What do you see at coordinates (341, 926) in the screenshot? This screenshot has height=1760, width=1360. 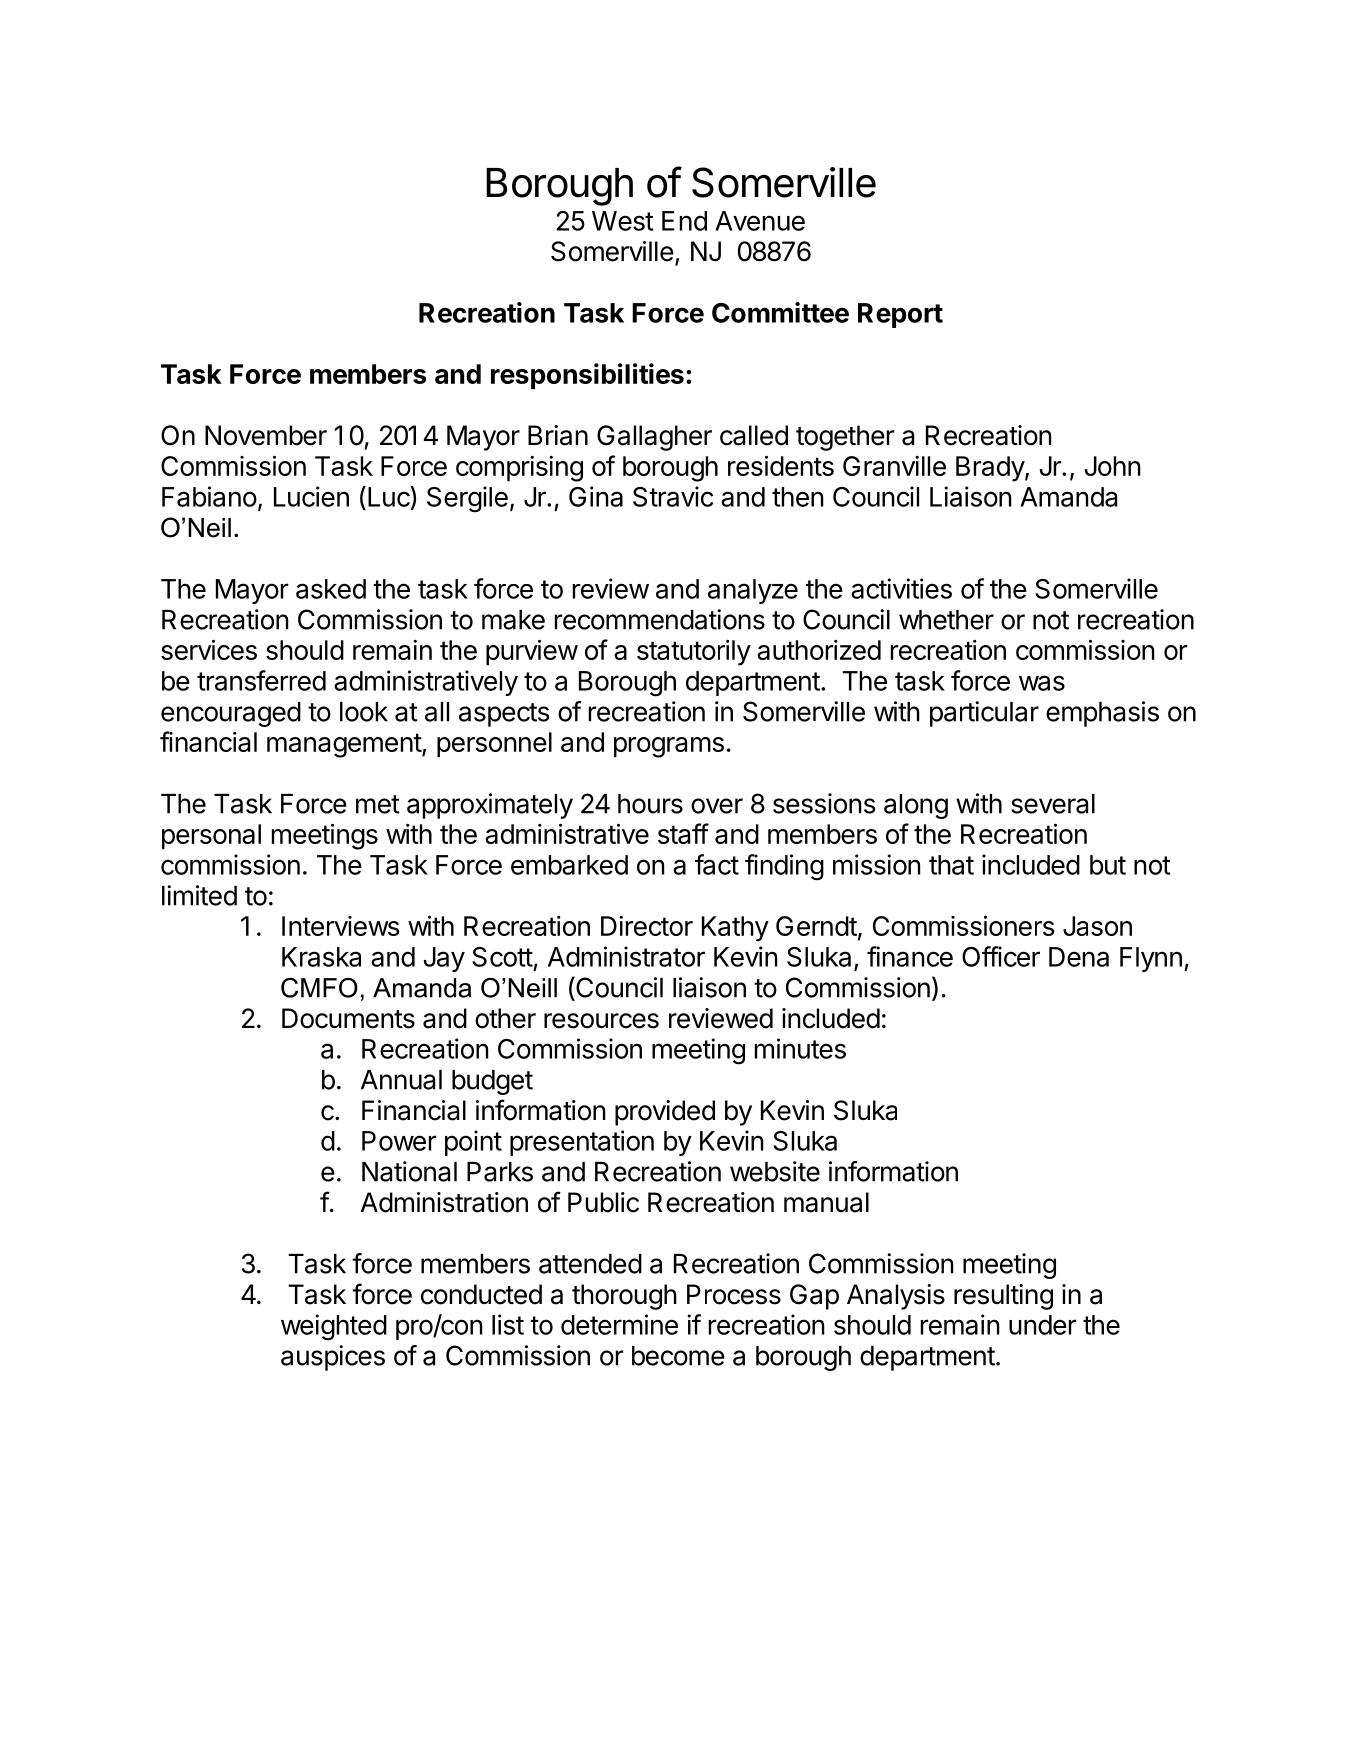 I see `Interviews` at bounding box center [341, 926].
